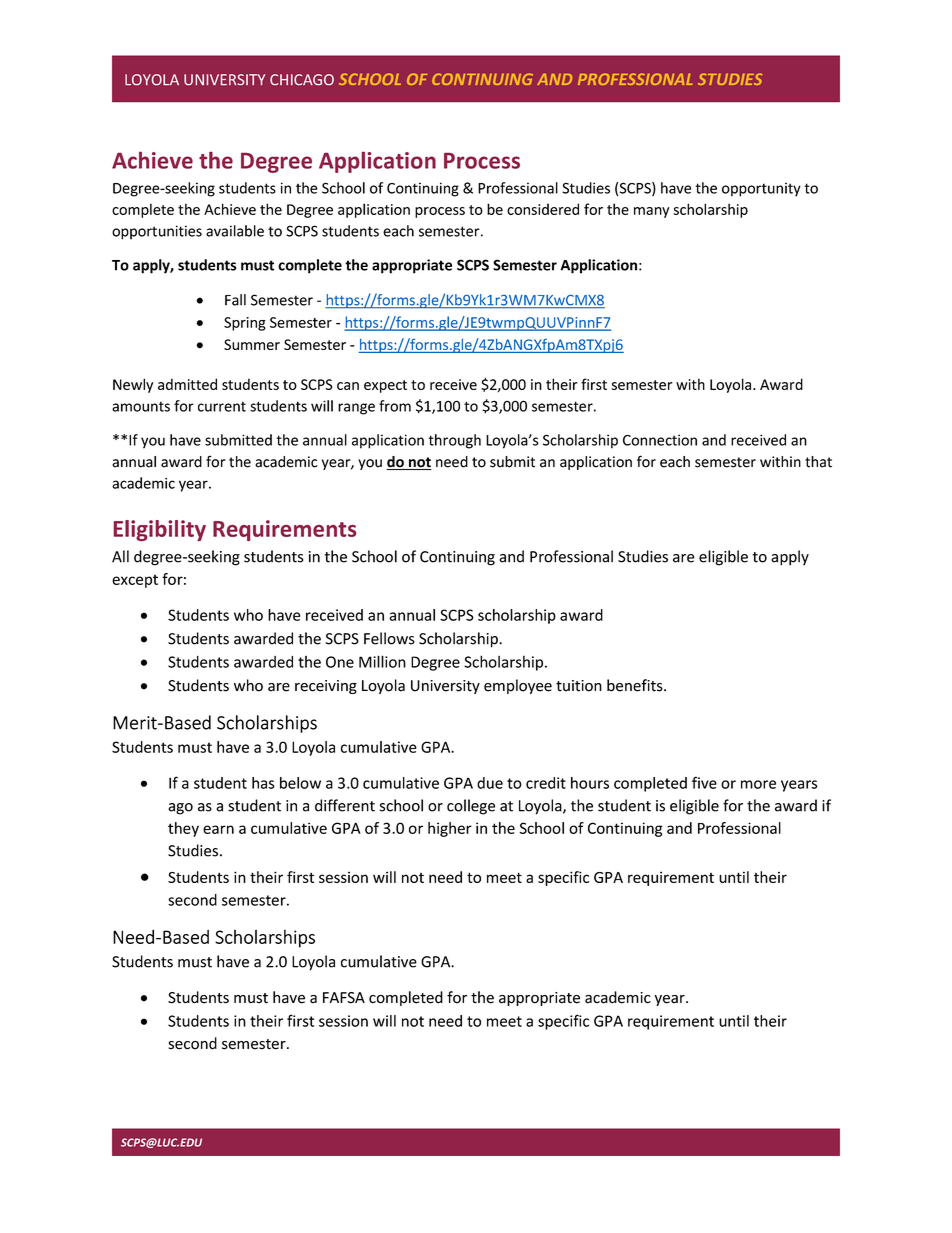 This screenshot has width=952, height=1233. I want to click on through, so click(454, 441).
